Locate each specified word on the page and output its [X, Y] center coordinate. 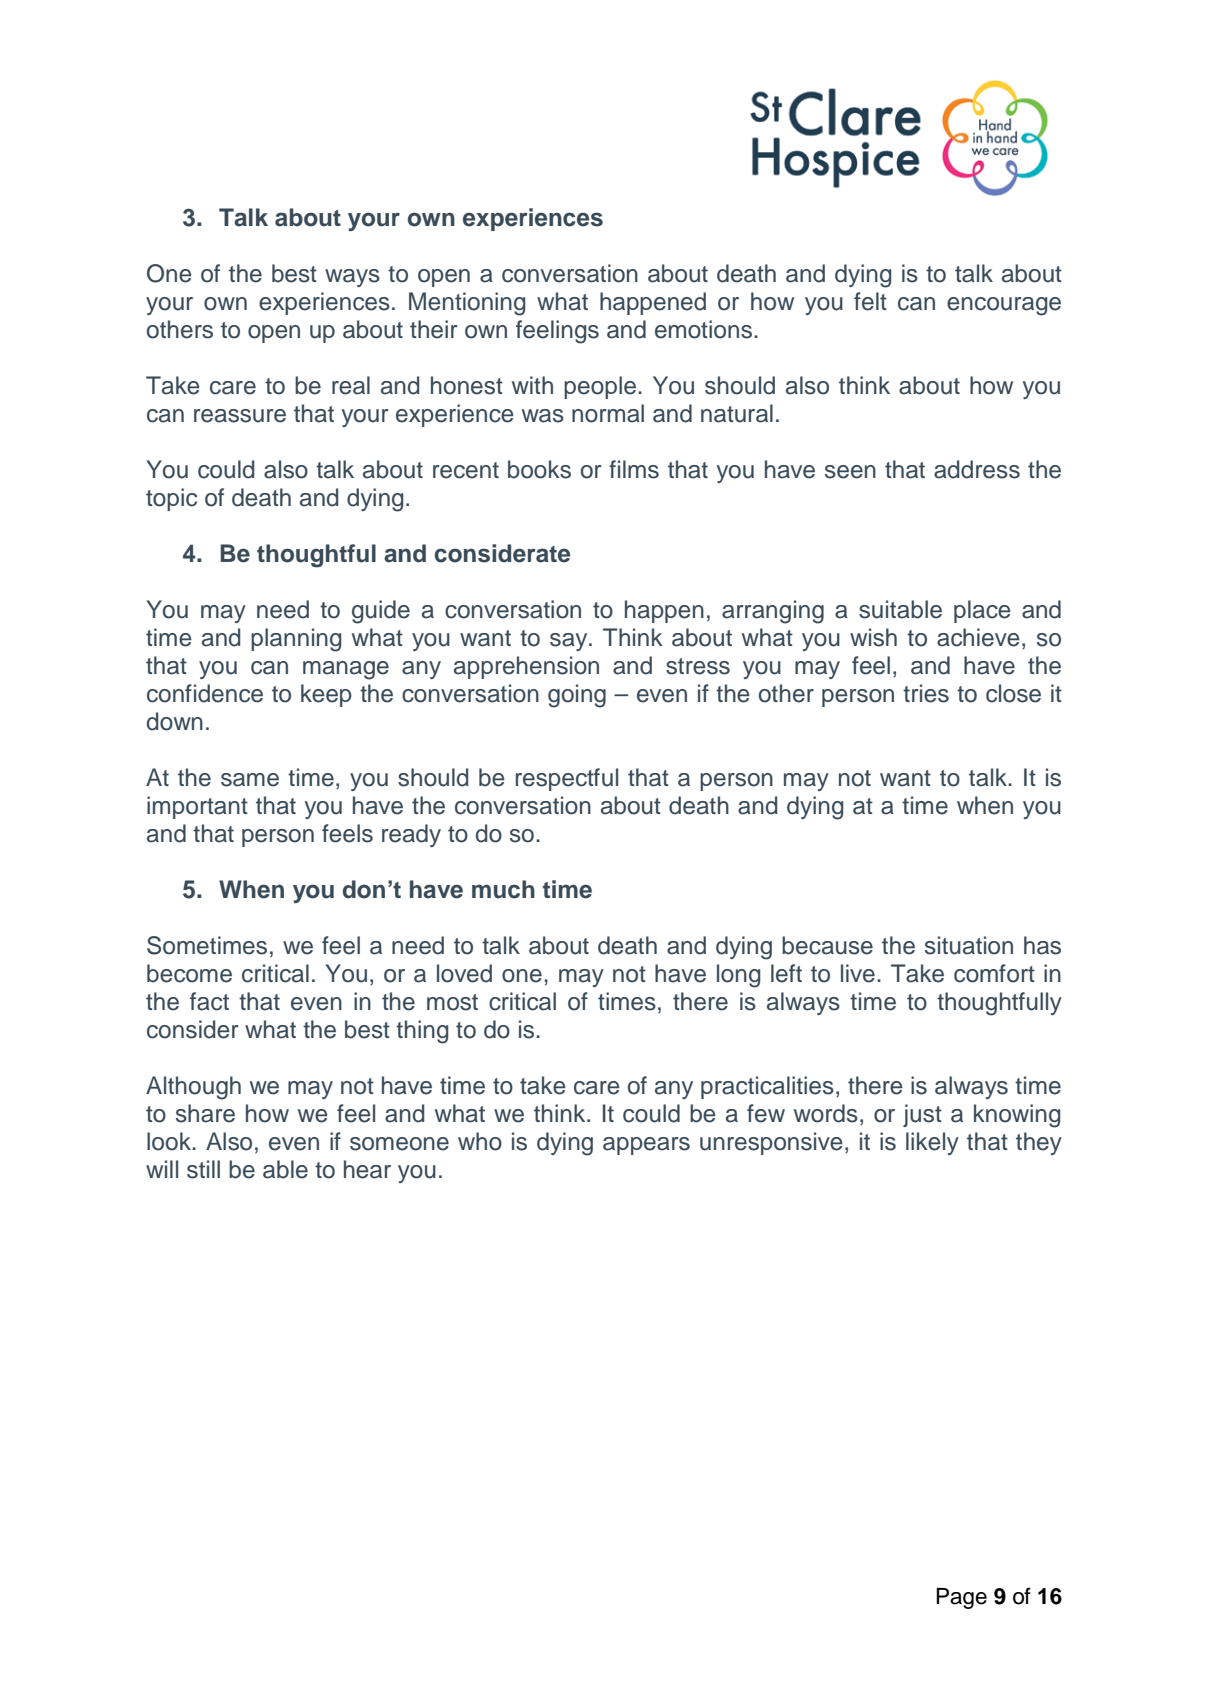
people [600, 387]
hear [367, 1169]
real [351, 385]
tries [926, 693]
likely [932, 1143]
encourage [1004, 306]
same [250, 780]
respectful [567, 779]
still [203, 1169]
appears [646, 1146]
